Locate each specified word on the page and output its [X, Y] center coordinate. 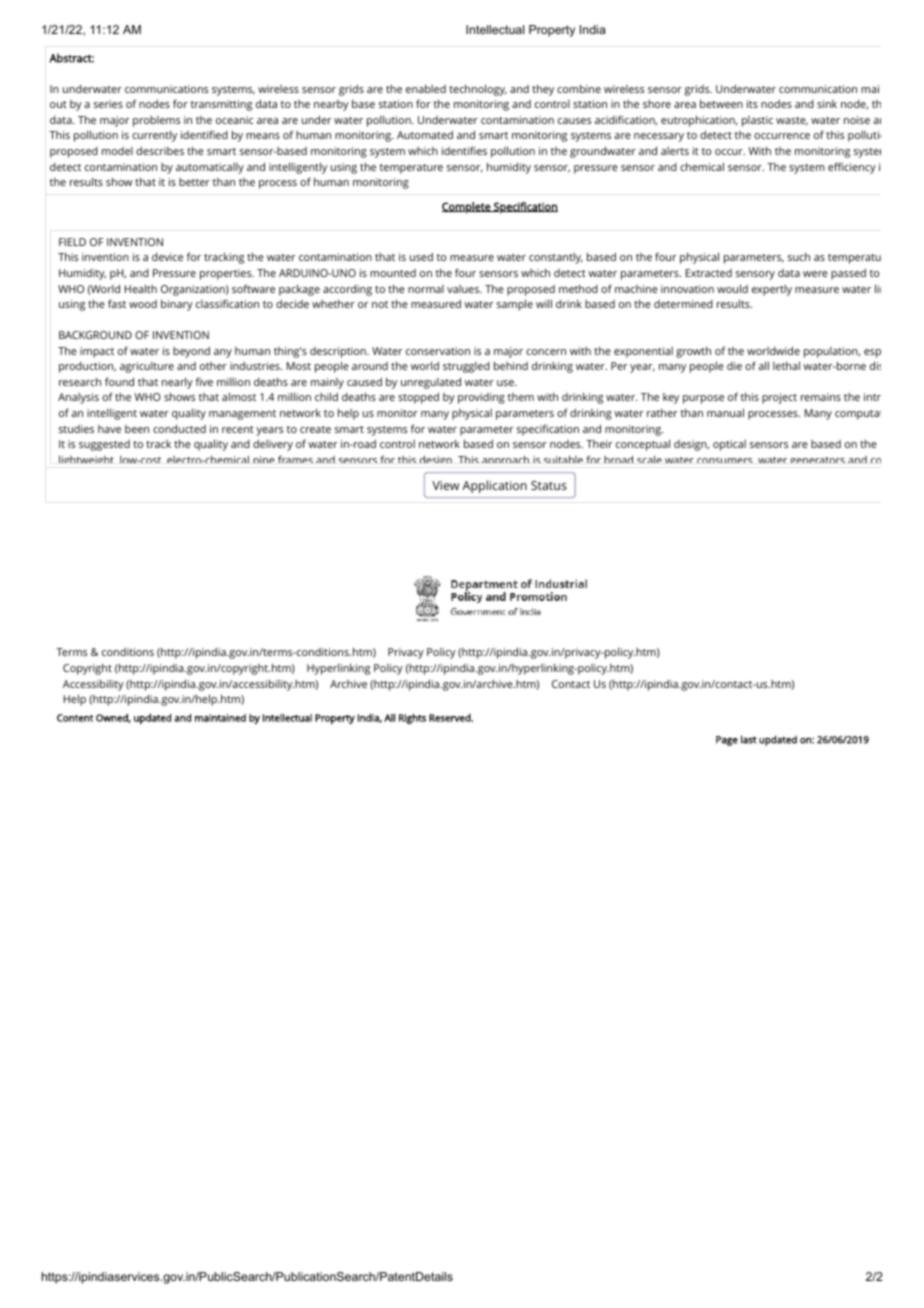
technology [478, 90]
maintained [220, 718]
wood [143, 304]
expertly [772, 290]
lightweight [86, 459]
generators [817, 460]
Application [494, 486]
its [752, 104]
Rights [412, 719]
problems [156, 121]
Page [727, 741]
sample [515, 305]
